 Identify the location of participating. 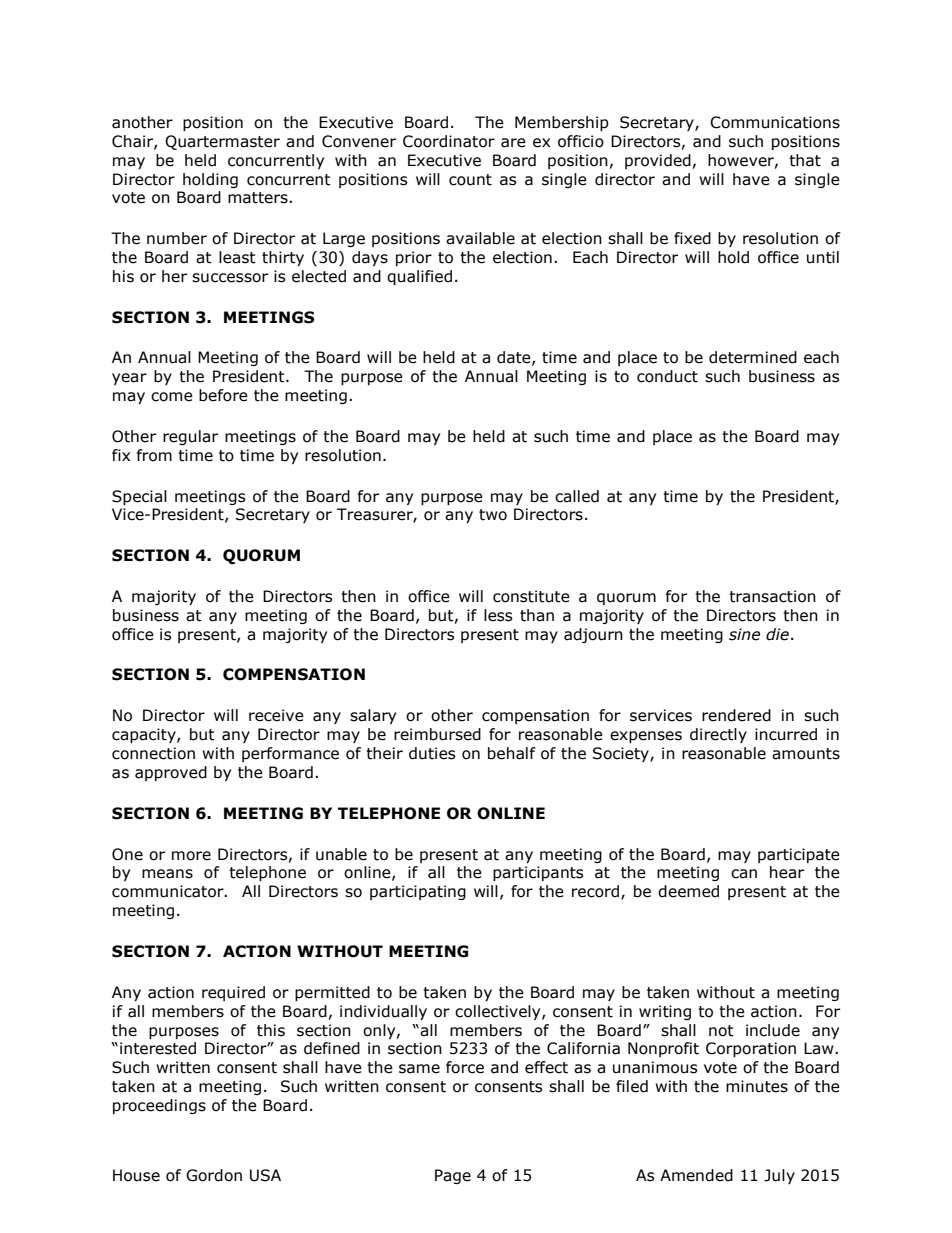
(418, 892).
